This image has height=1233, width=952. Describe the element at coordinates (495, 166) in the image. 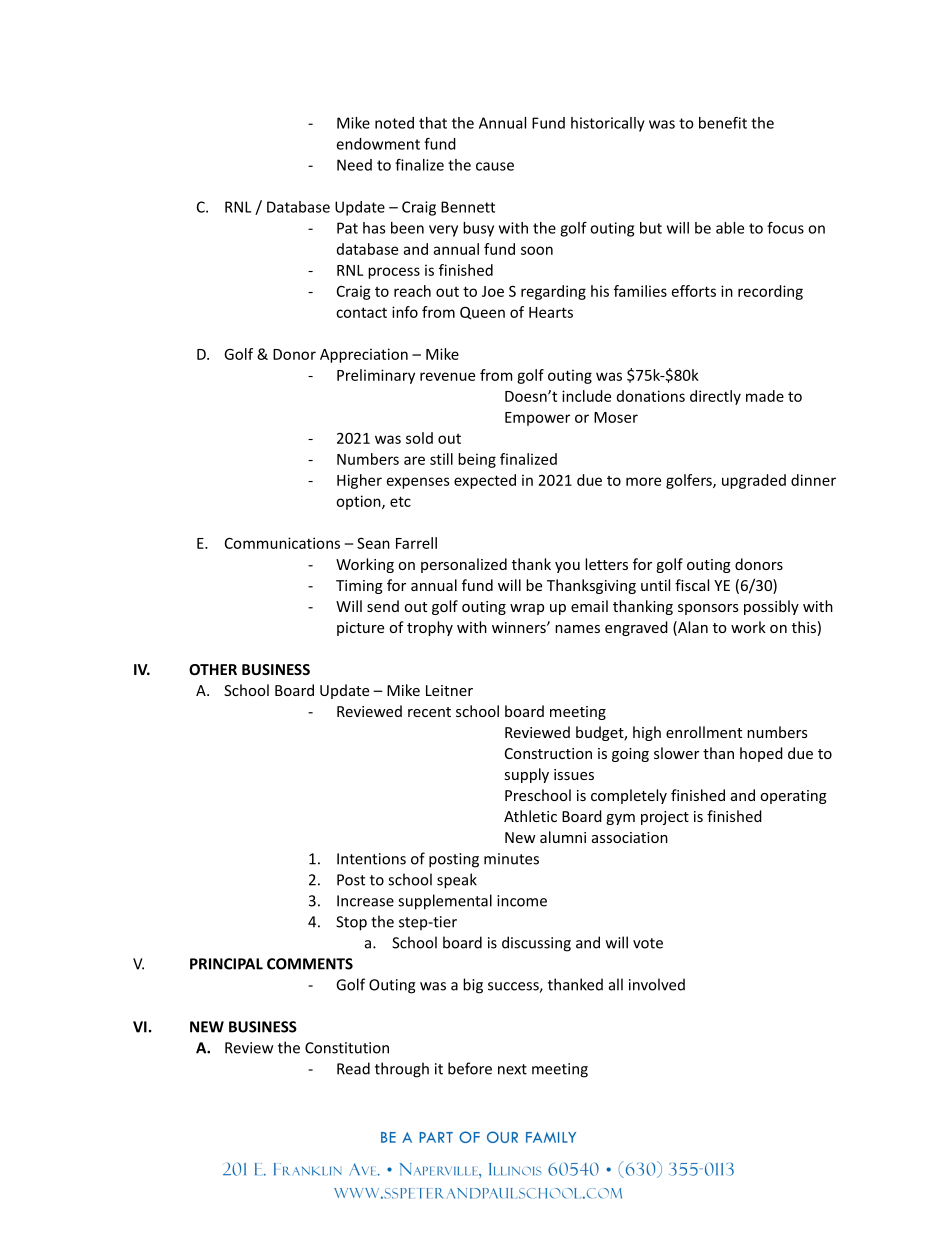

I see `cause` at that location.
